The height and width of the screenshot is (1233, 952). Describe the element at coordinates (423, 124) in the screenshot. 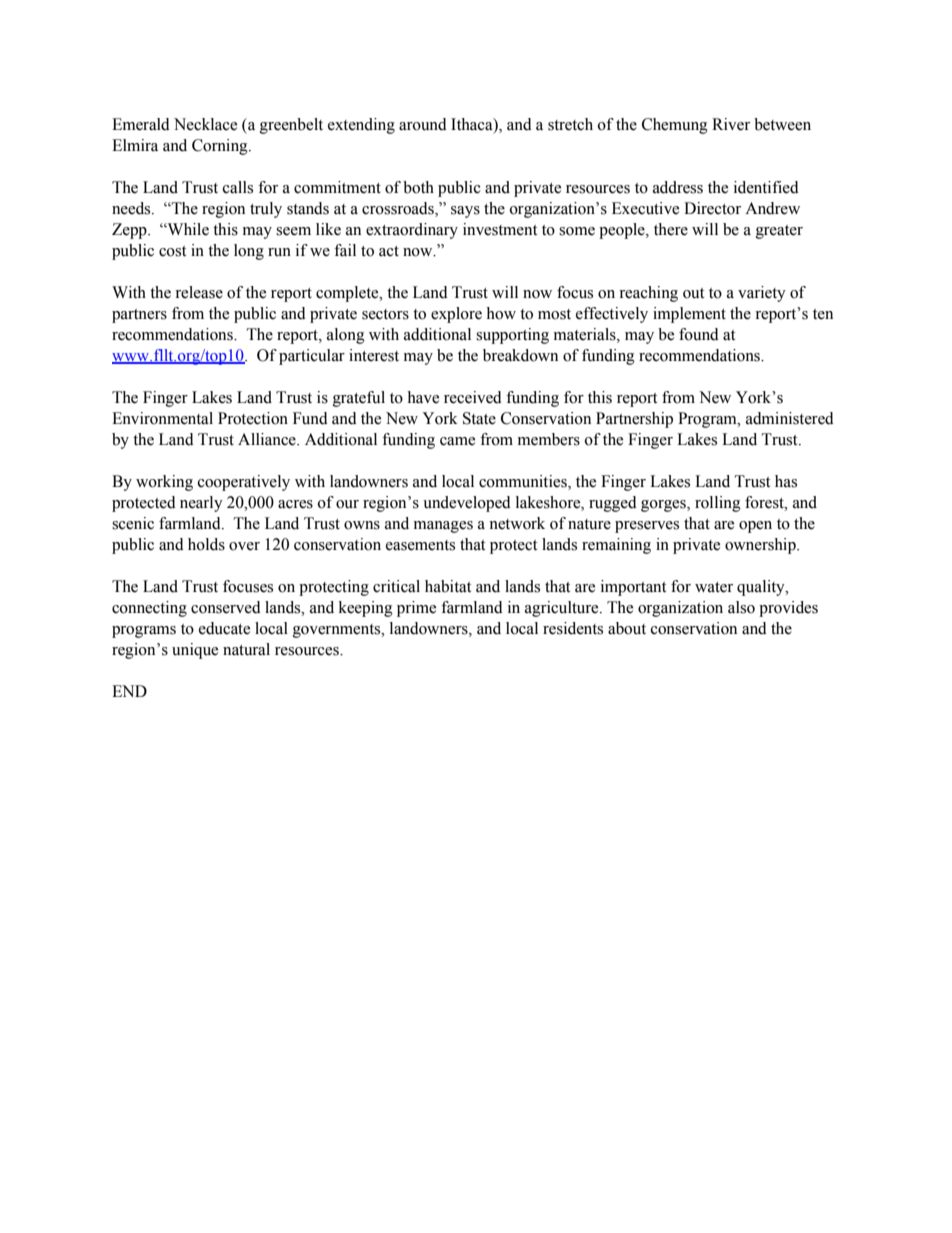

I see `around` at that location.
